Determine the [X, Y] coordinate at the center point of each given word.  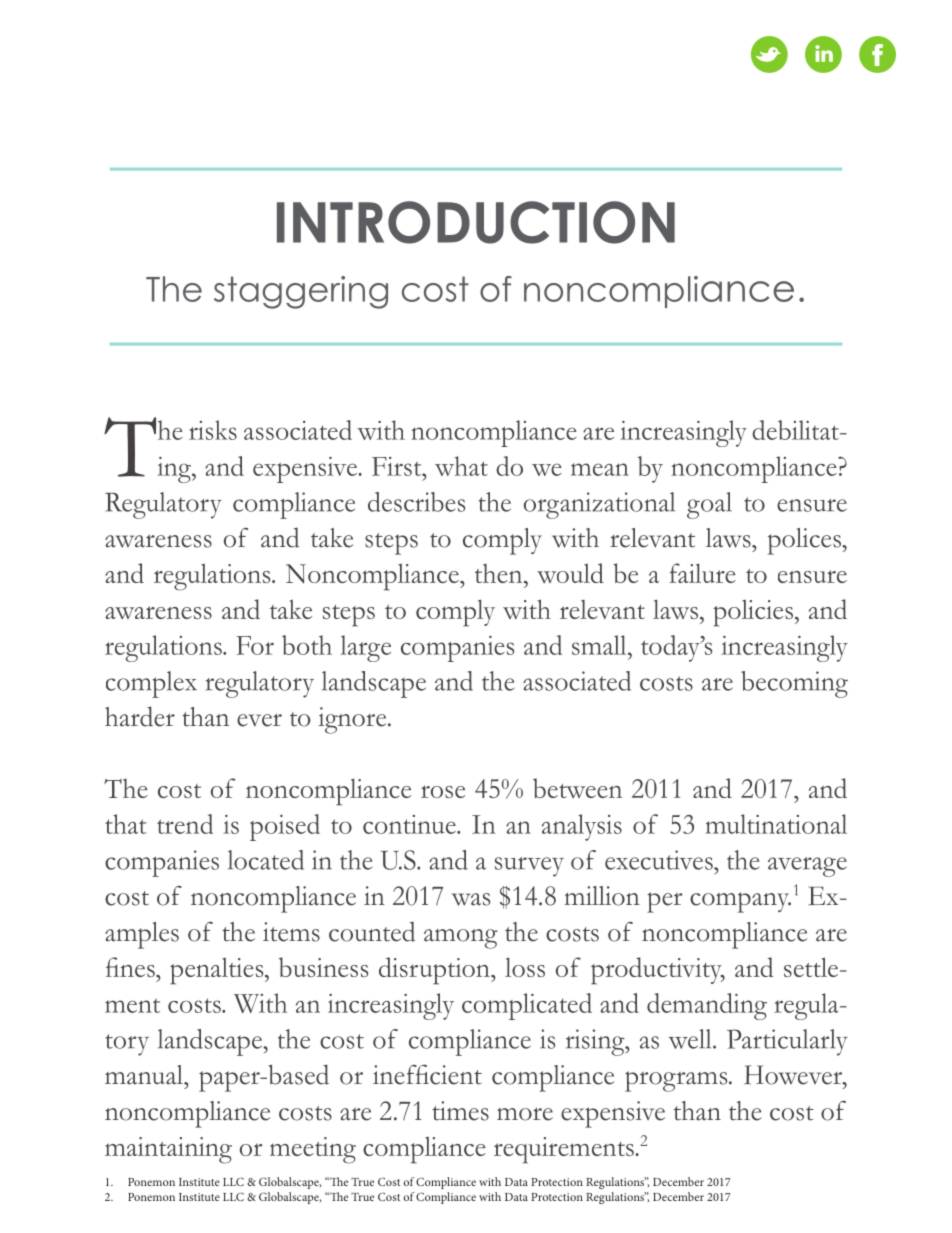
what [461, 466]
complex [151, 684]
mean [600, 469]
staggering [301, 292]
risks [213, 430]
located [266, 860]
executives [660, 860]
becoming [794, 684]
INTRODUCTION [476, 222]
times [460, 1111]
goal [709, 505]
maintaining [168, 1150]
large [365, 648]
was [471, 899]
